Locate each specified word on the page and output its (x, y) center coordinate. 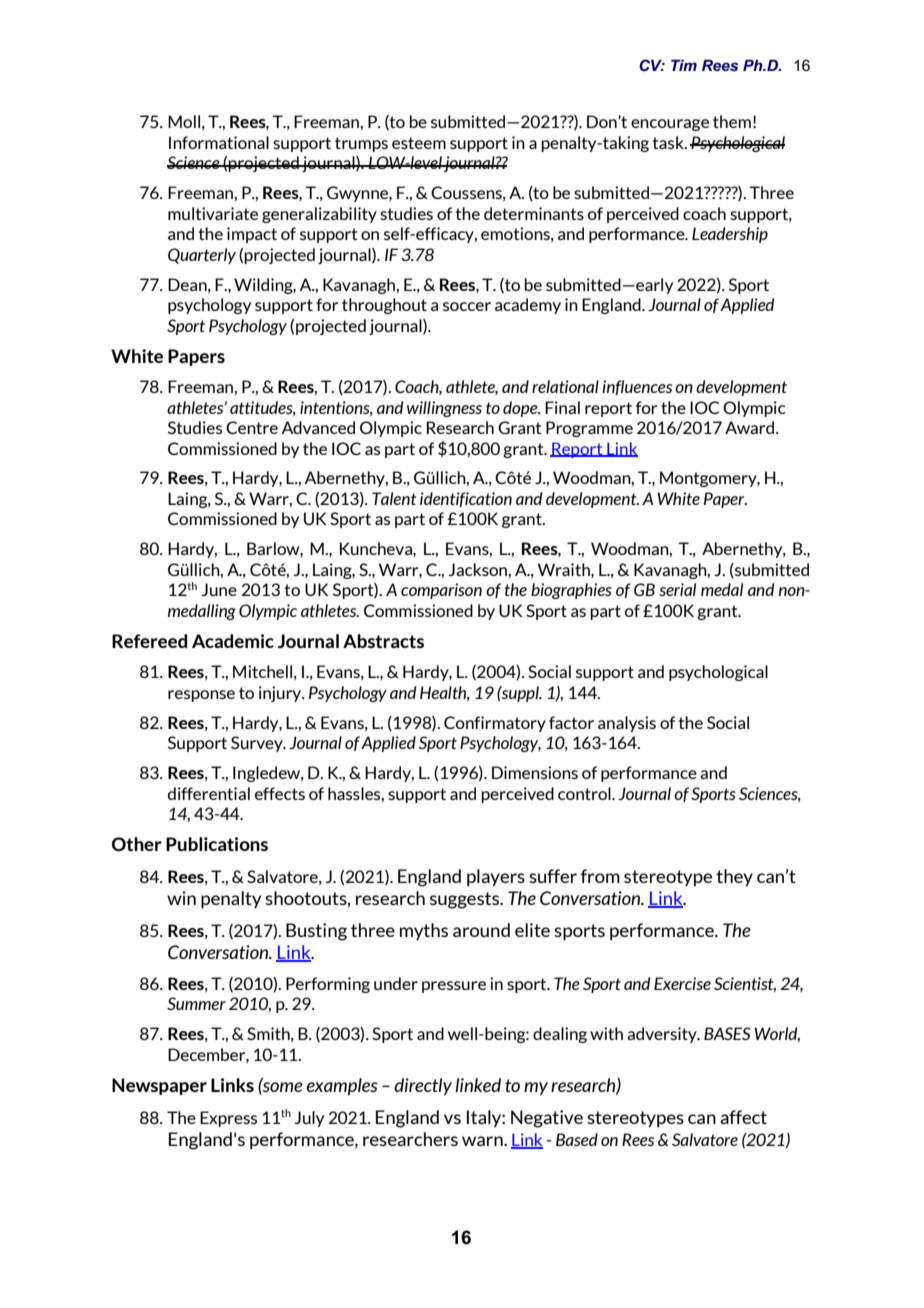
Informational (219, 142)
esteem (419, 143)
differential (209, 793)
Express (228, 1119)
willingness (444, 409)
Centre (252, 427)
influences (637, 387)
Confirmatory (495, 724)
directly (423, 1087)
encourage (670, 125)
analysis (627, 724)
